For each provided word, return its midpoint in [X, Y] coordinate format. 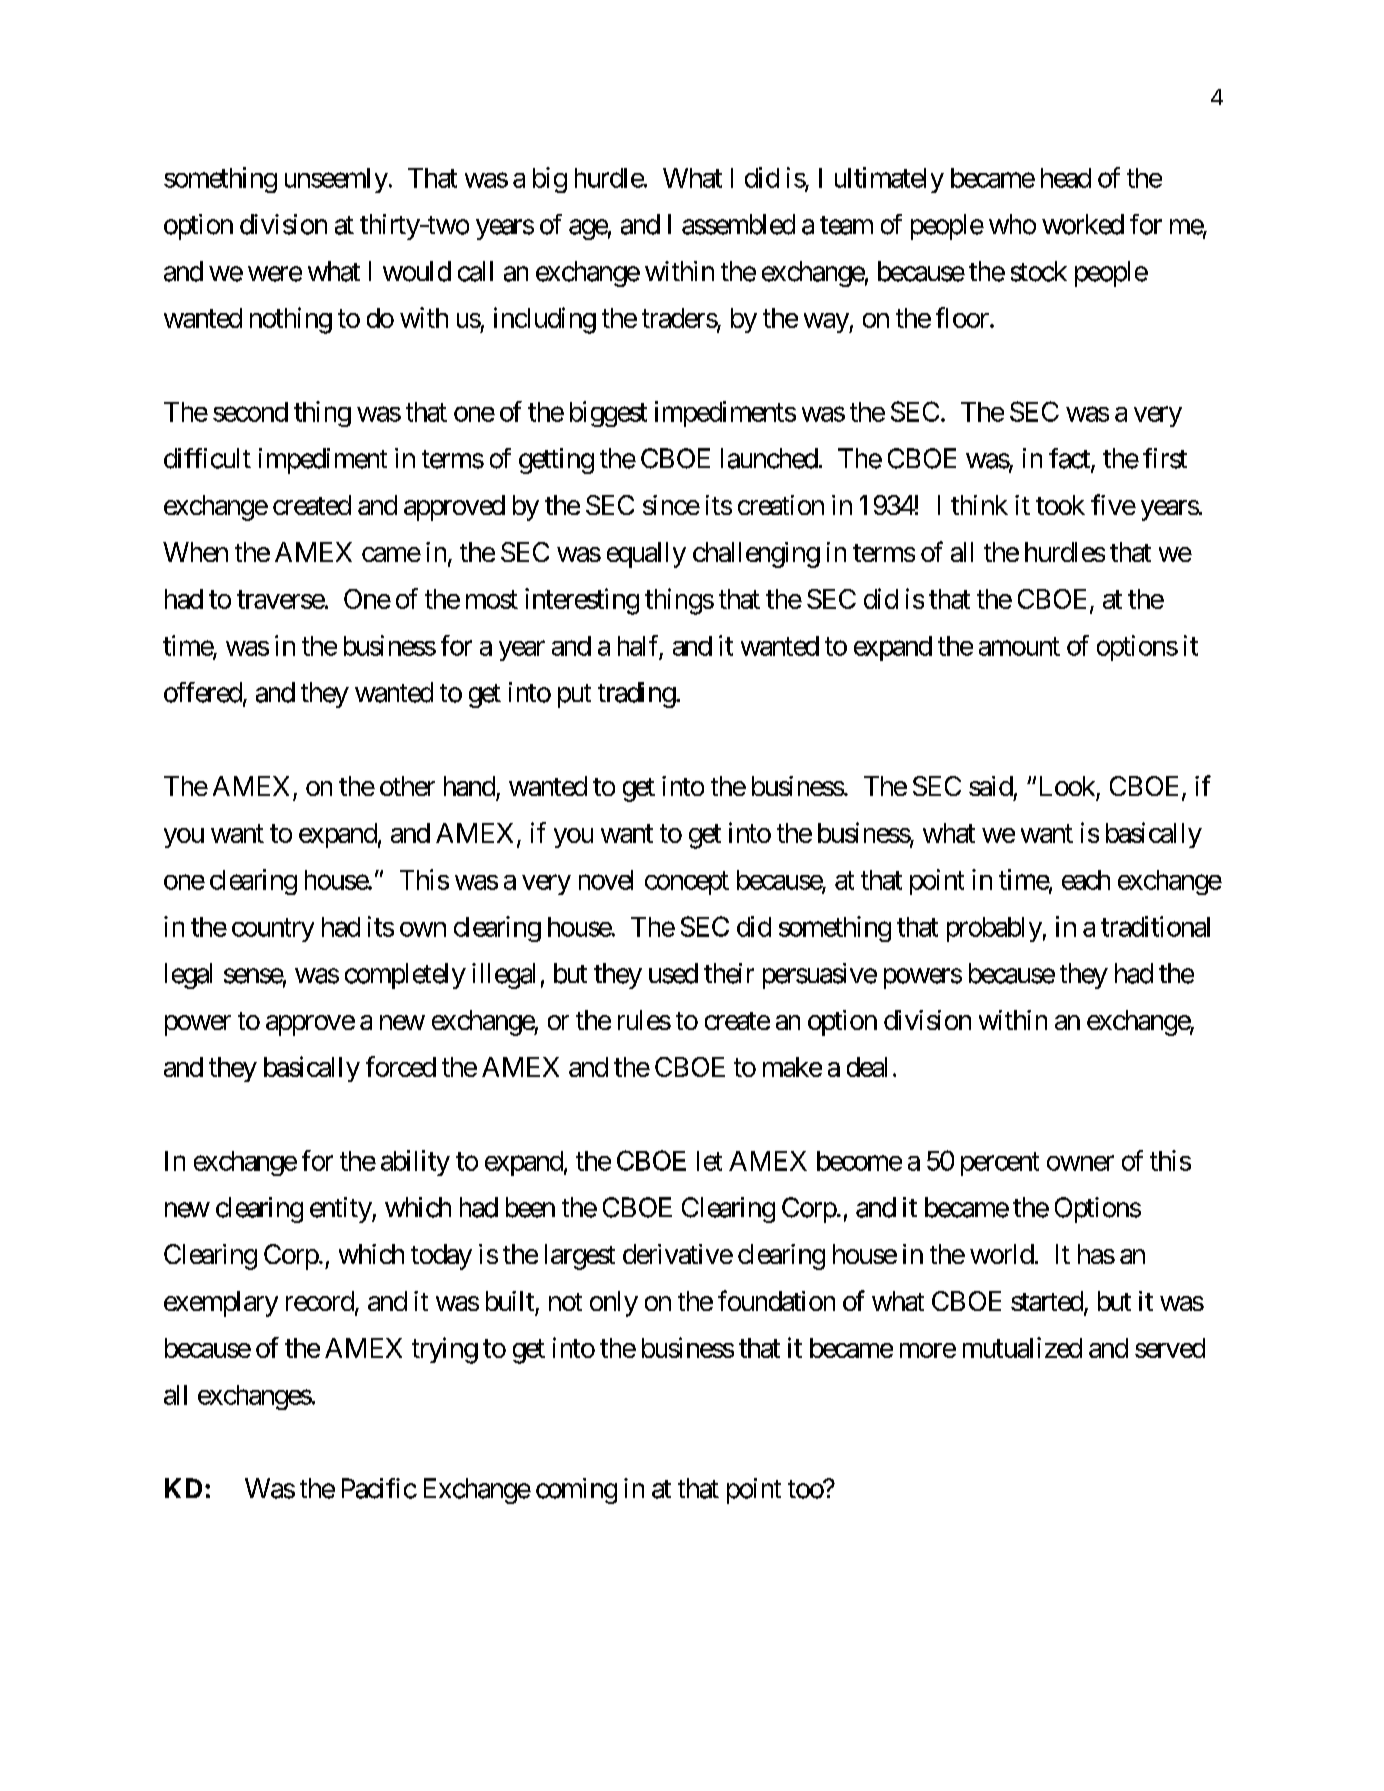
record [320, 1301]
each [1086, 880]
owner [1080, 1163]
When [195, 552]
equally [646, 555]
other [407, 786]
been [530, 1207]
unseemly [336, 180]
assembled [738, 224]
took [1060, 505]
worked [1083, 224]
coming [576, 1491]
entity [341, 1210]
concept [687, 883]
